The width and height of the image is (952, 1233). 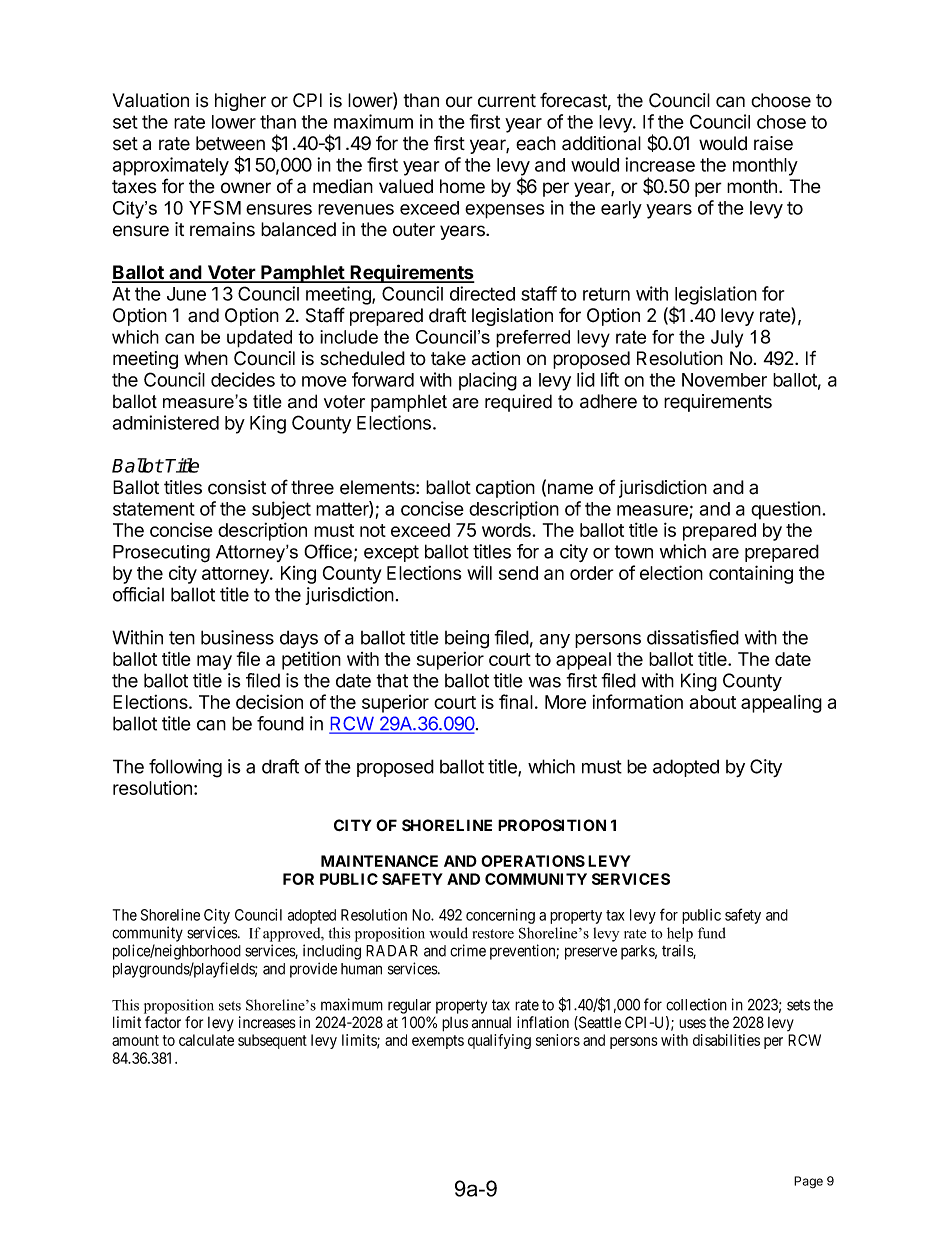 What do you see at coordinates (499, 1041) in the image?
I see `qualifying` at bounding box center [499, 1041].
